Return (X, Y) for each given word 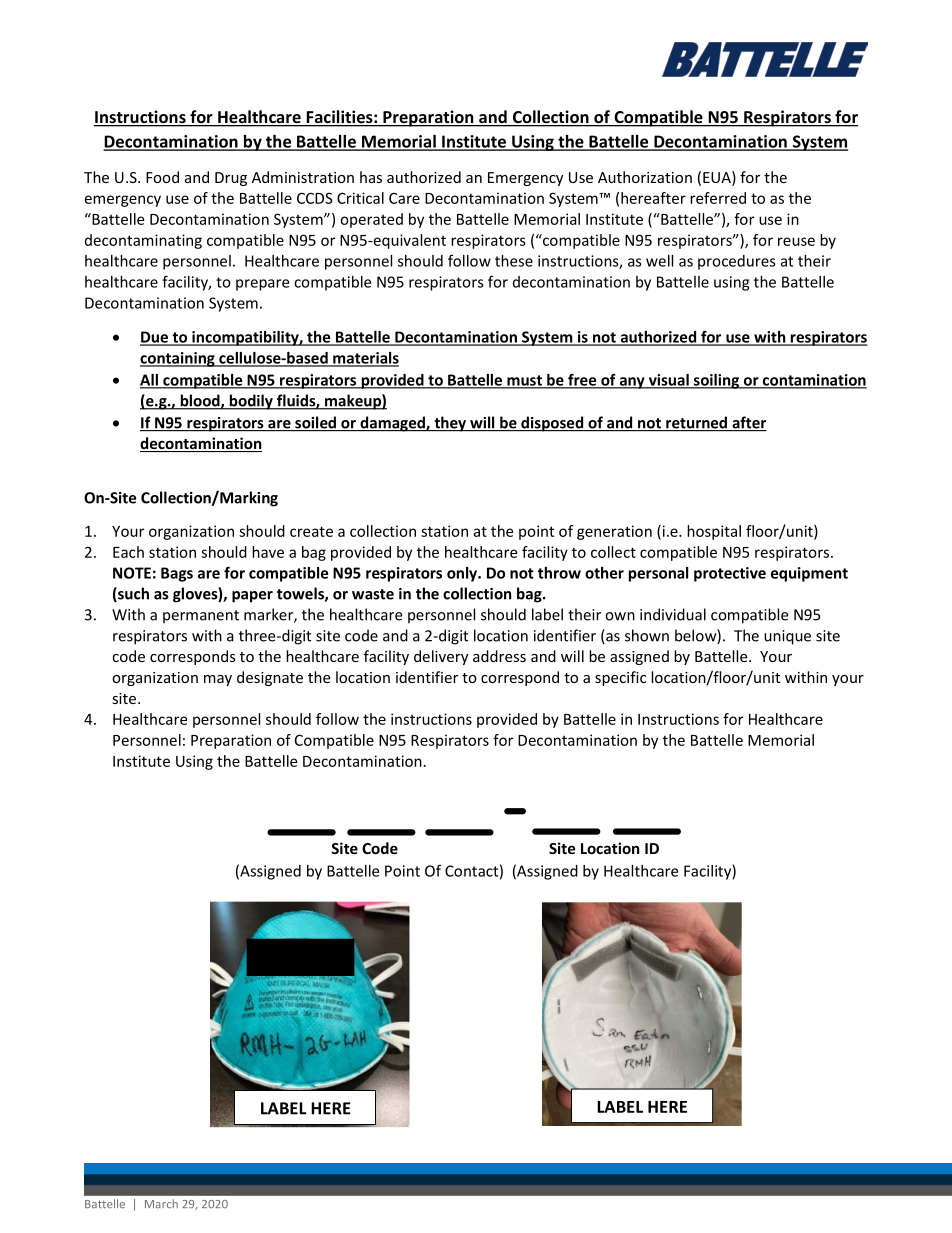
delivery (441, 657)
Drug (231, 179)
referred (718, 198)
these (514, 261)
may (218, 680)
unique (787, 637)
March (161, 1203)
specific (620, 678)
